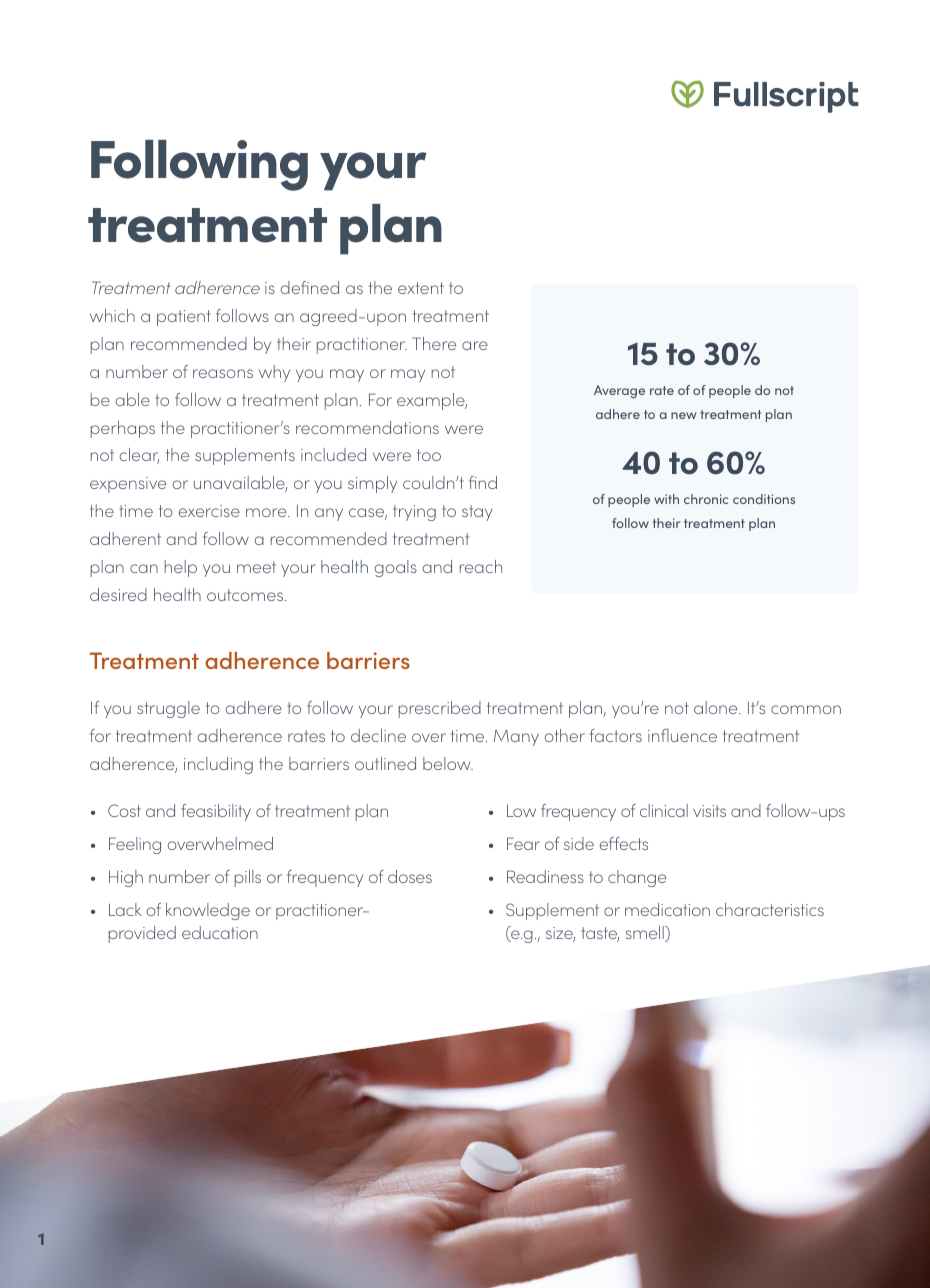 The height and width of the page is (1288, 930). I want to click on below, so click(448, 763).
